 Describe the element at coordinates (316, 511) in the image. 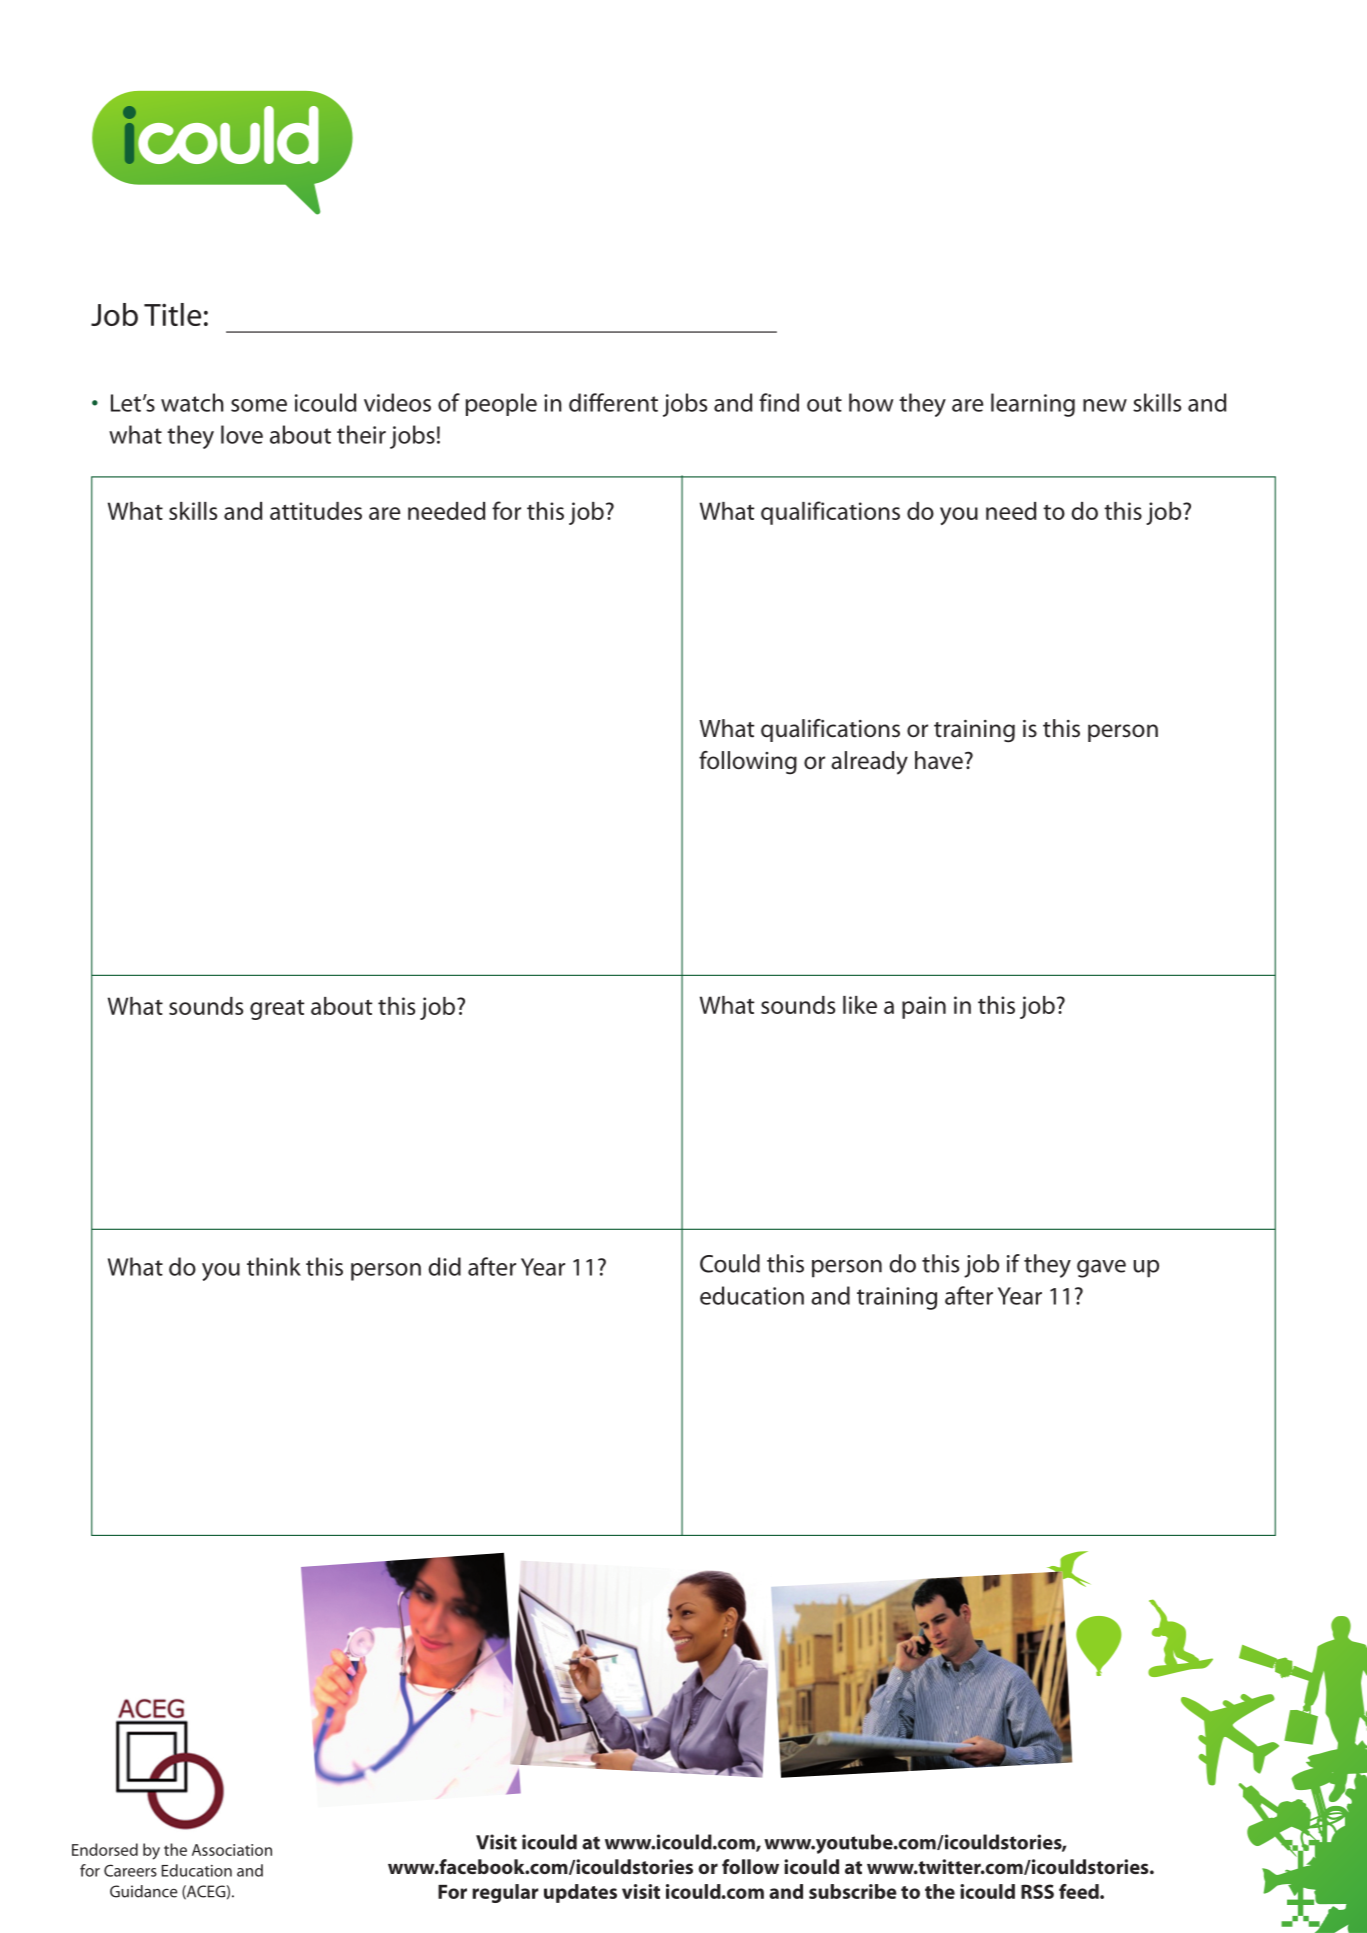

I see `attitudes` at that location.
